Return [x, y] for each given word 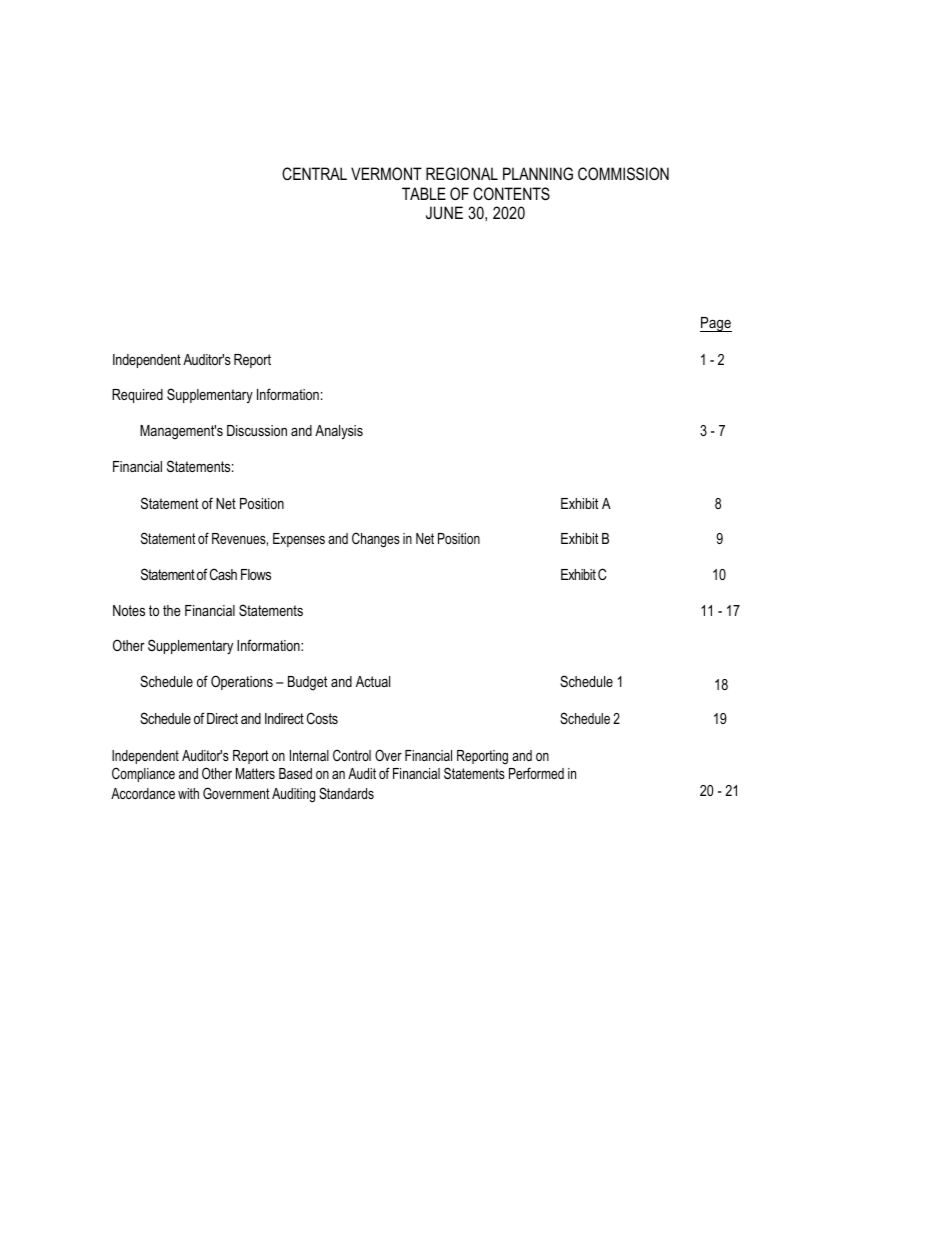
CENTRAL [314, 173]
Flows [256, 574]
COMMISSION [623, 173]
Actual [373, 681]
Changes [376, 540]
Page [716, 324]
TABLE [424, 193]
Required [137, 396]
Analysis [339, 432]
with [188, 793]
